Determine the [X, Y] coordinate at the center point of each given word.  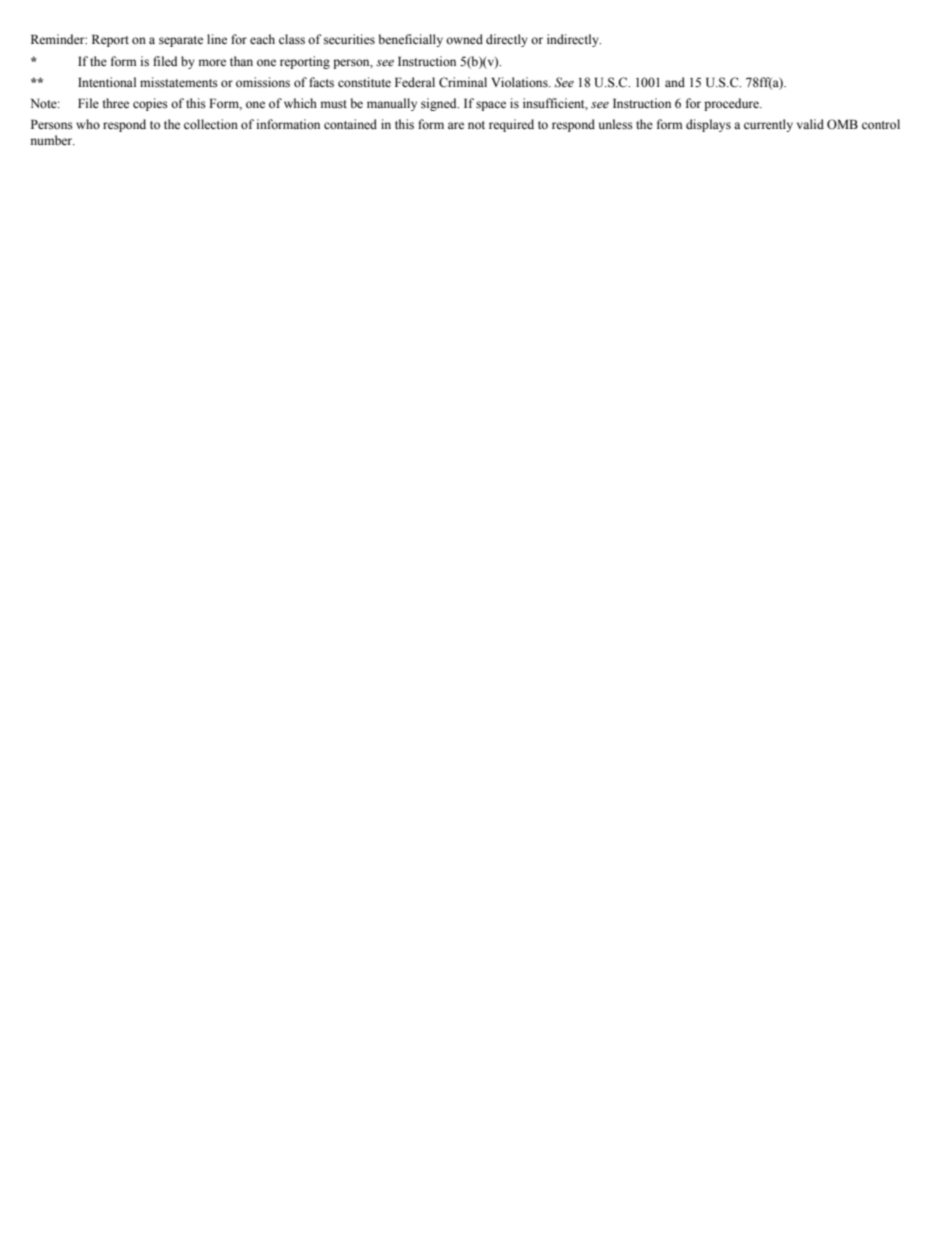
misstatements [179, 82]
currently [768, 125]
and [675, 82]
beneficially [411, 40]
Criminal [463, 82]
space [491, 106]
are [456, 125]
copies [150, 104]
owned [464, 39]
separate [181, 41]
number [52, 140]
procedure [732, 104]
